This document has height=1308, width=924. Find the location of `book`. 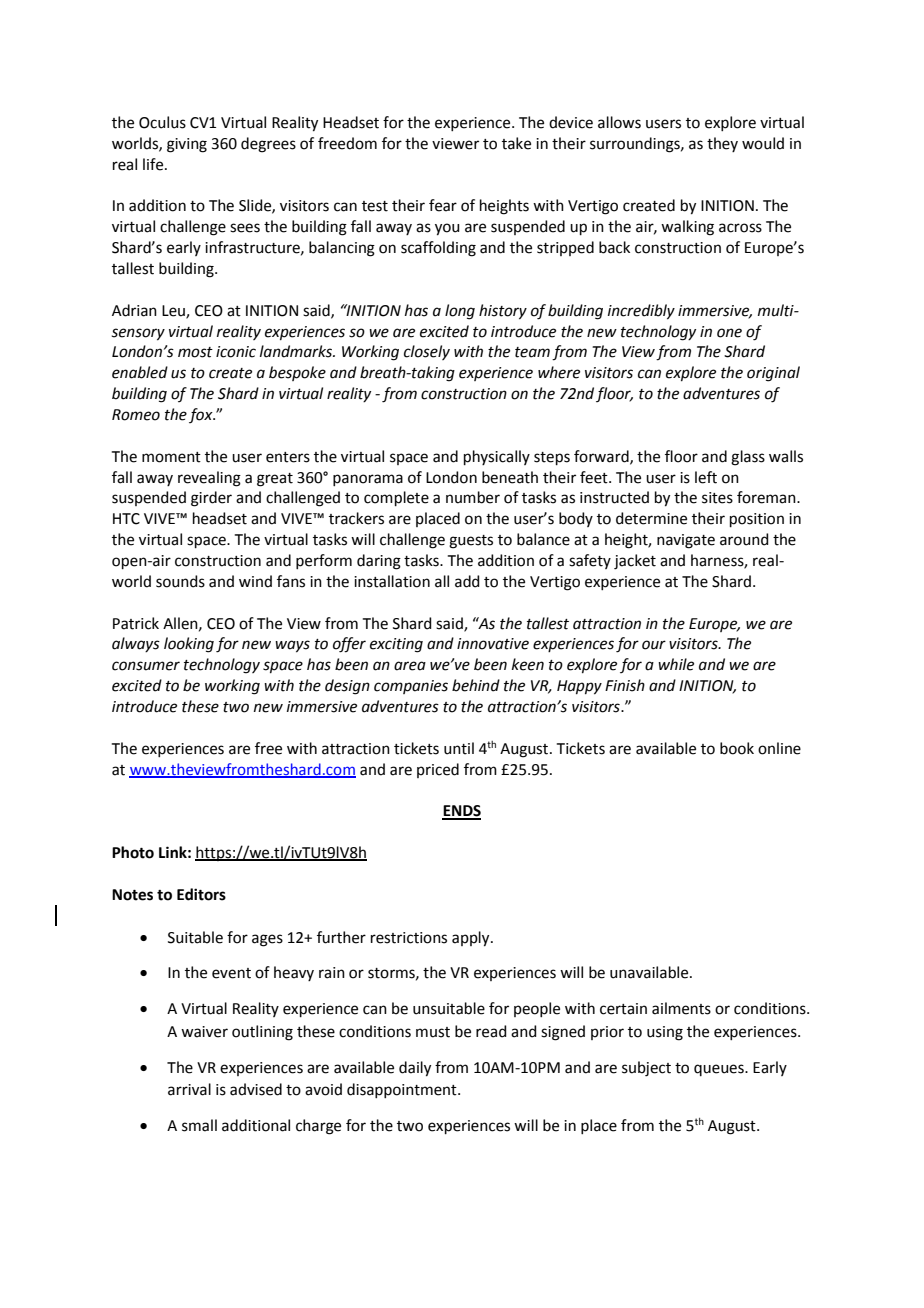

book is located at coordinates (737, 748).
